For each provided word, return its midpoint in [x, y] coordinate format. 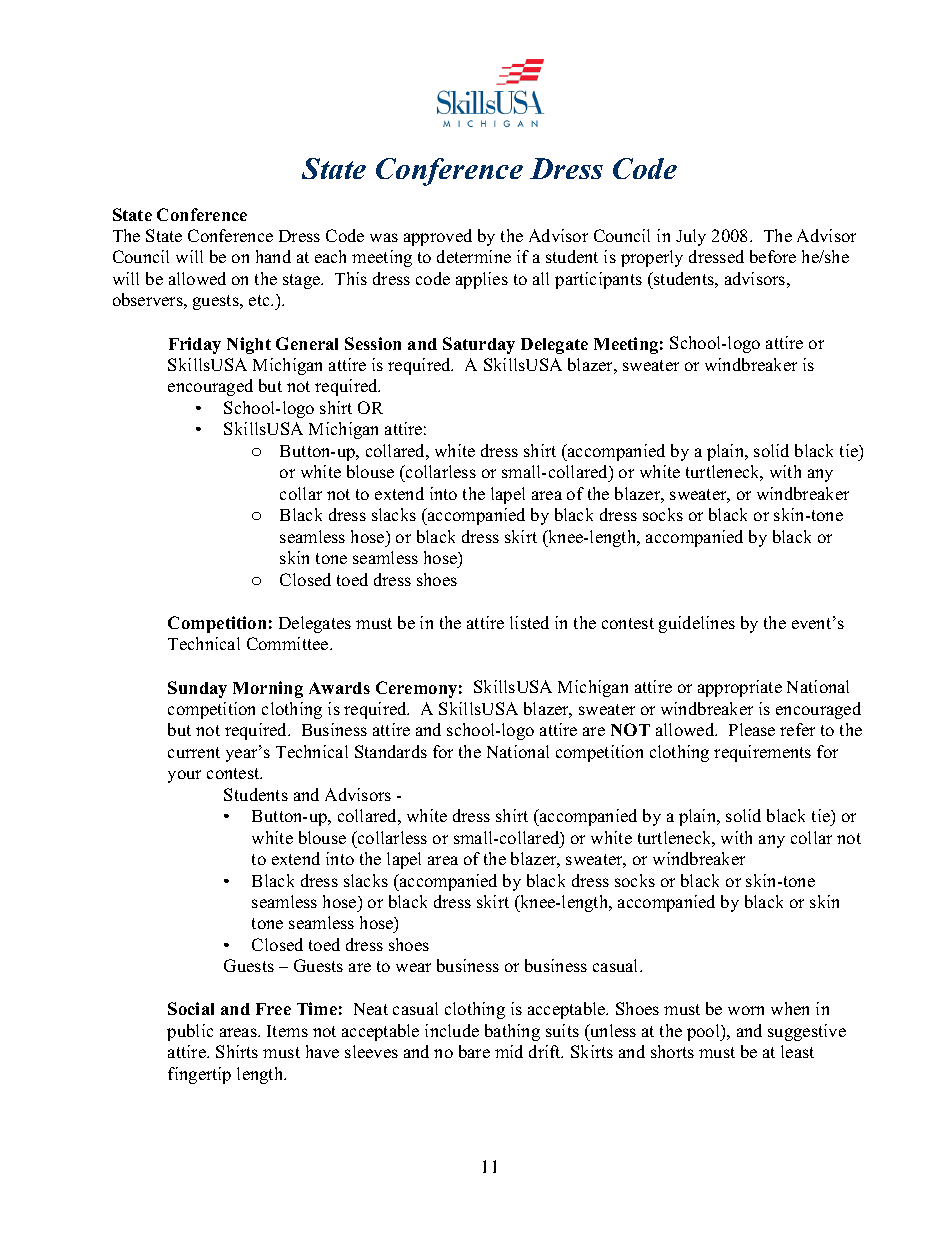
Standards [391, 751]
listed [529, 622]
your [184, 776]
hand [273, 256]
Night [249, 345]
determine [474, 256]
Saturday [479, 345]
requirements [762, 753]
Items [287, 1031]
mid [509, 1051]
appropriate [740, 688]
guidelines [697, 624]
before [773, 256]
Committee [289, 643]
